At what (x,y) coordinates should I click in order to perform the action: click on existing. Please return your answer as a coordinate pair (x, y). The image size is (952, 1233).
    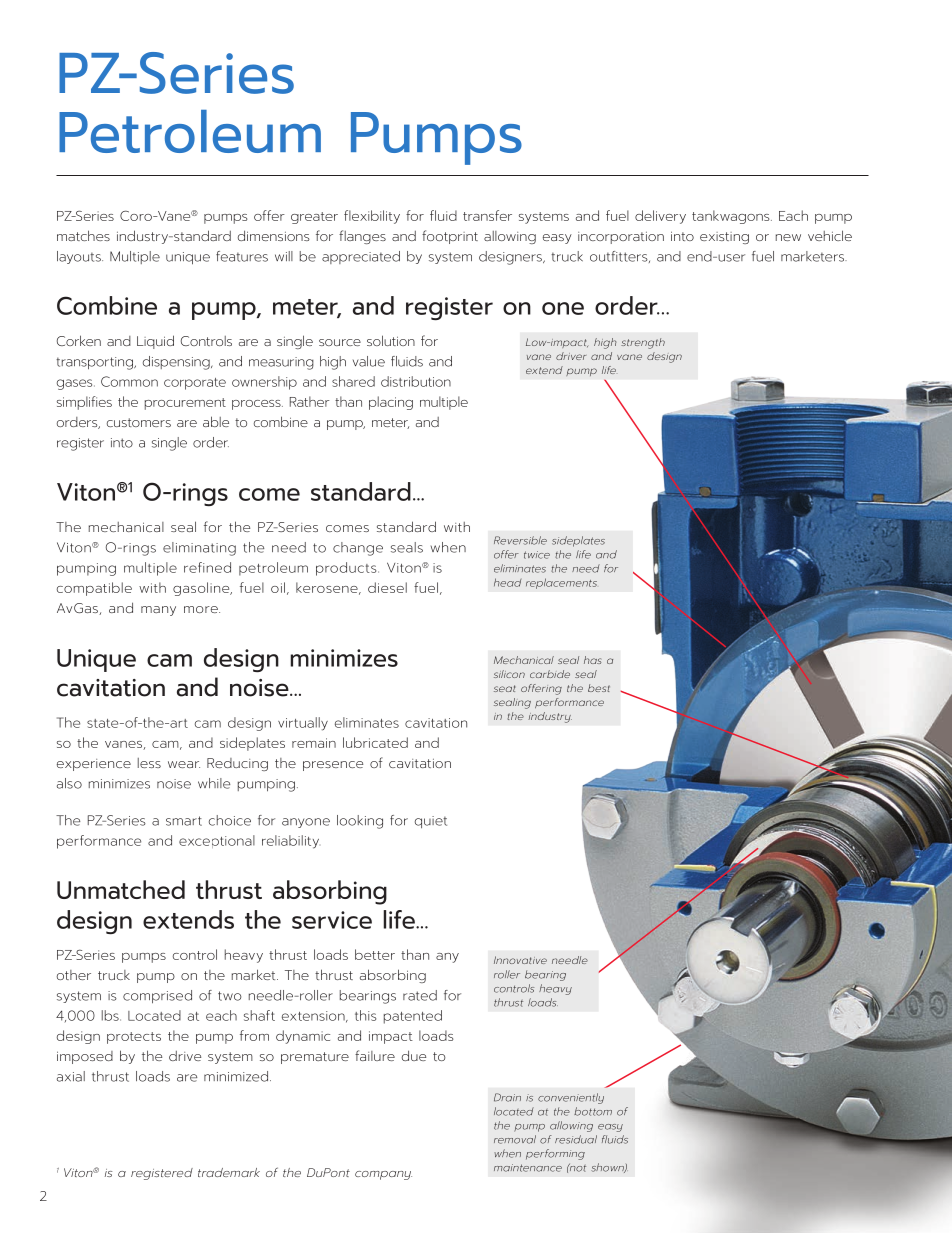
    Looking at the image, I should click on (724, 238).
